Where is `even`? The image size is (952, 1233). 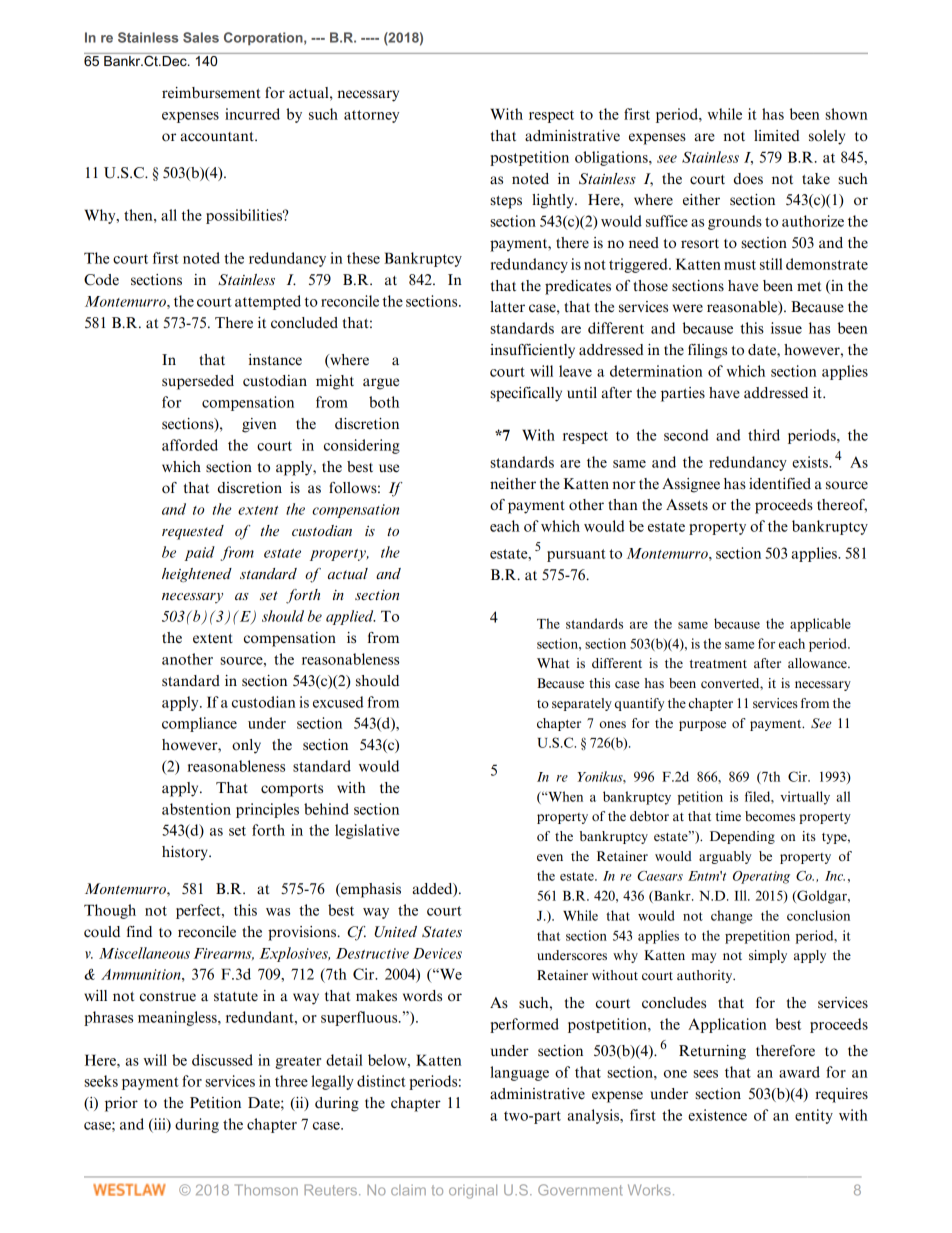
even is located at coordinates (550, 857).
